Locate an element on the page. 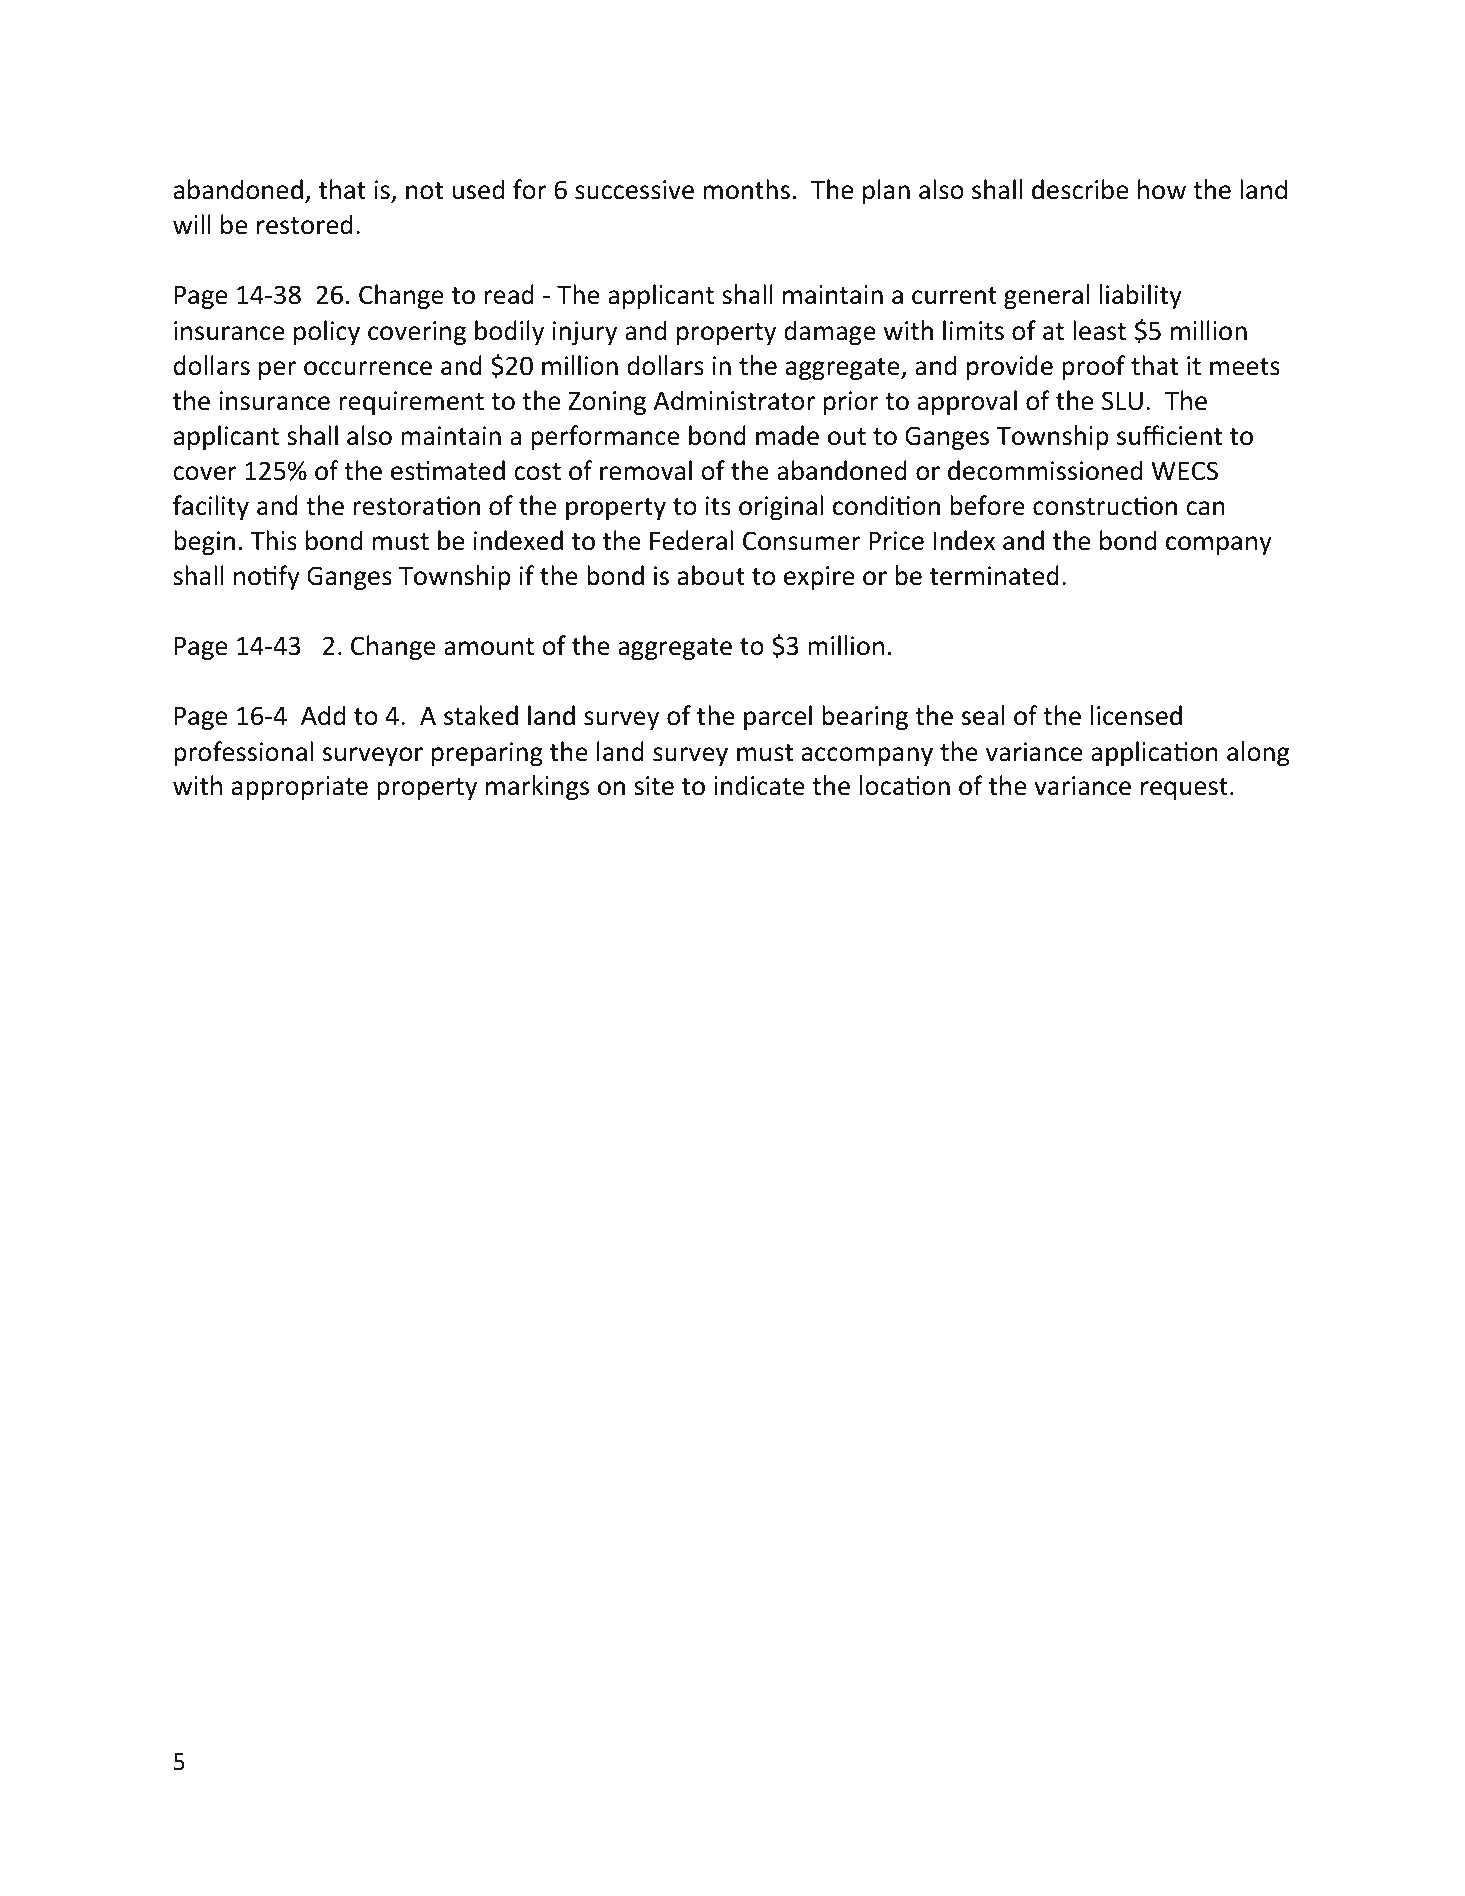  restored is located at coordinates (305, 224).
